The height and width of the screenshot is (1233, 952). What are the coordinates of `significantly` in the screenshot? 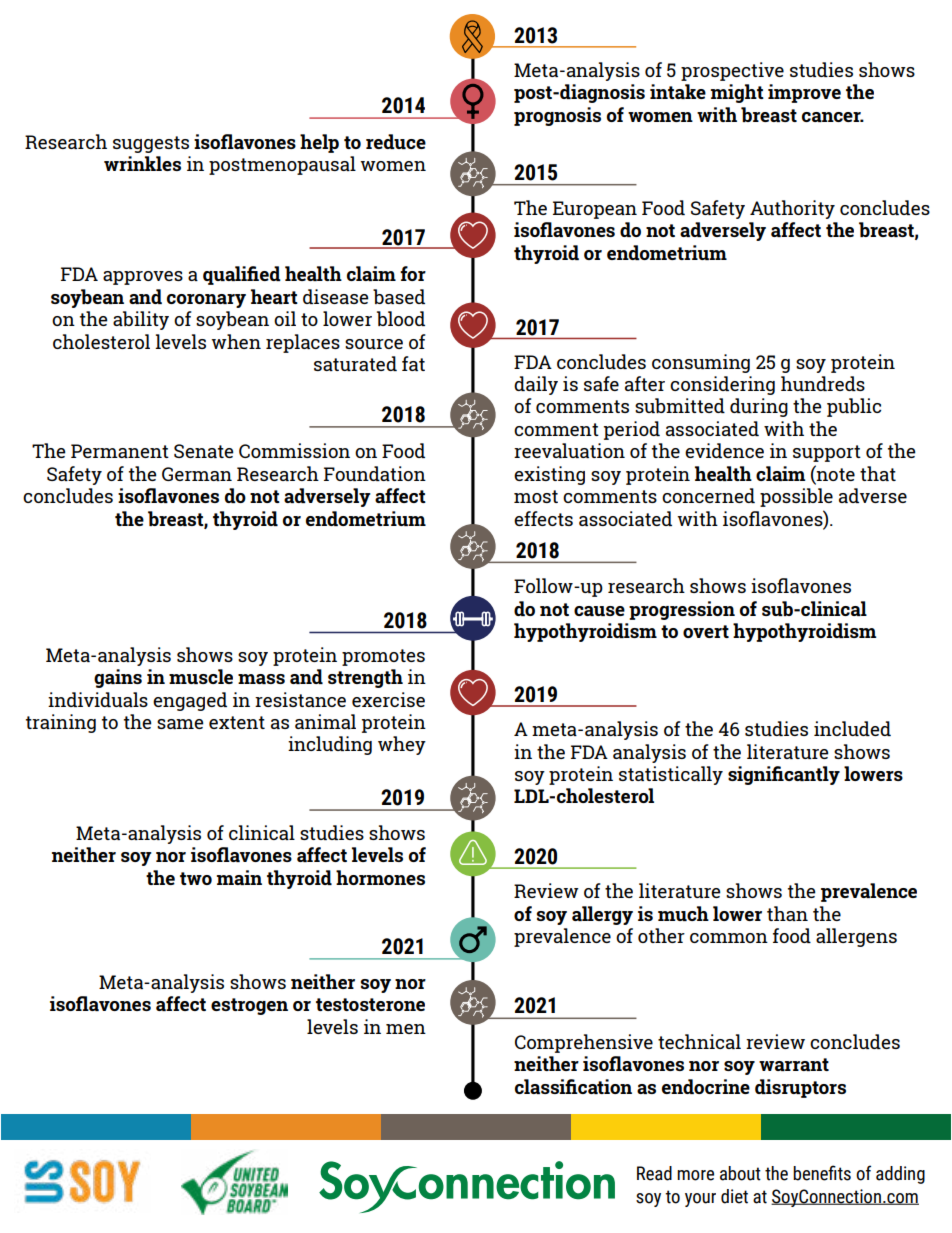 It's located at (784, 775).
